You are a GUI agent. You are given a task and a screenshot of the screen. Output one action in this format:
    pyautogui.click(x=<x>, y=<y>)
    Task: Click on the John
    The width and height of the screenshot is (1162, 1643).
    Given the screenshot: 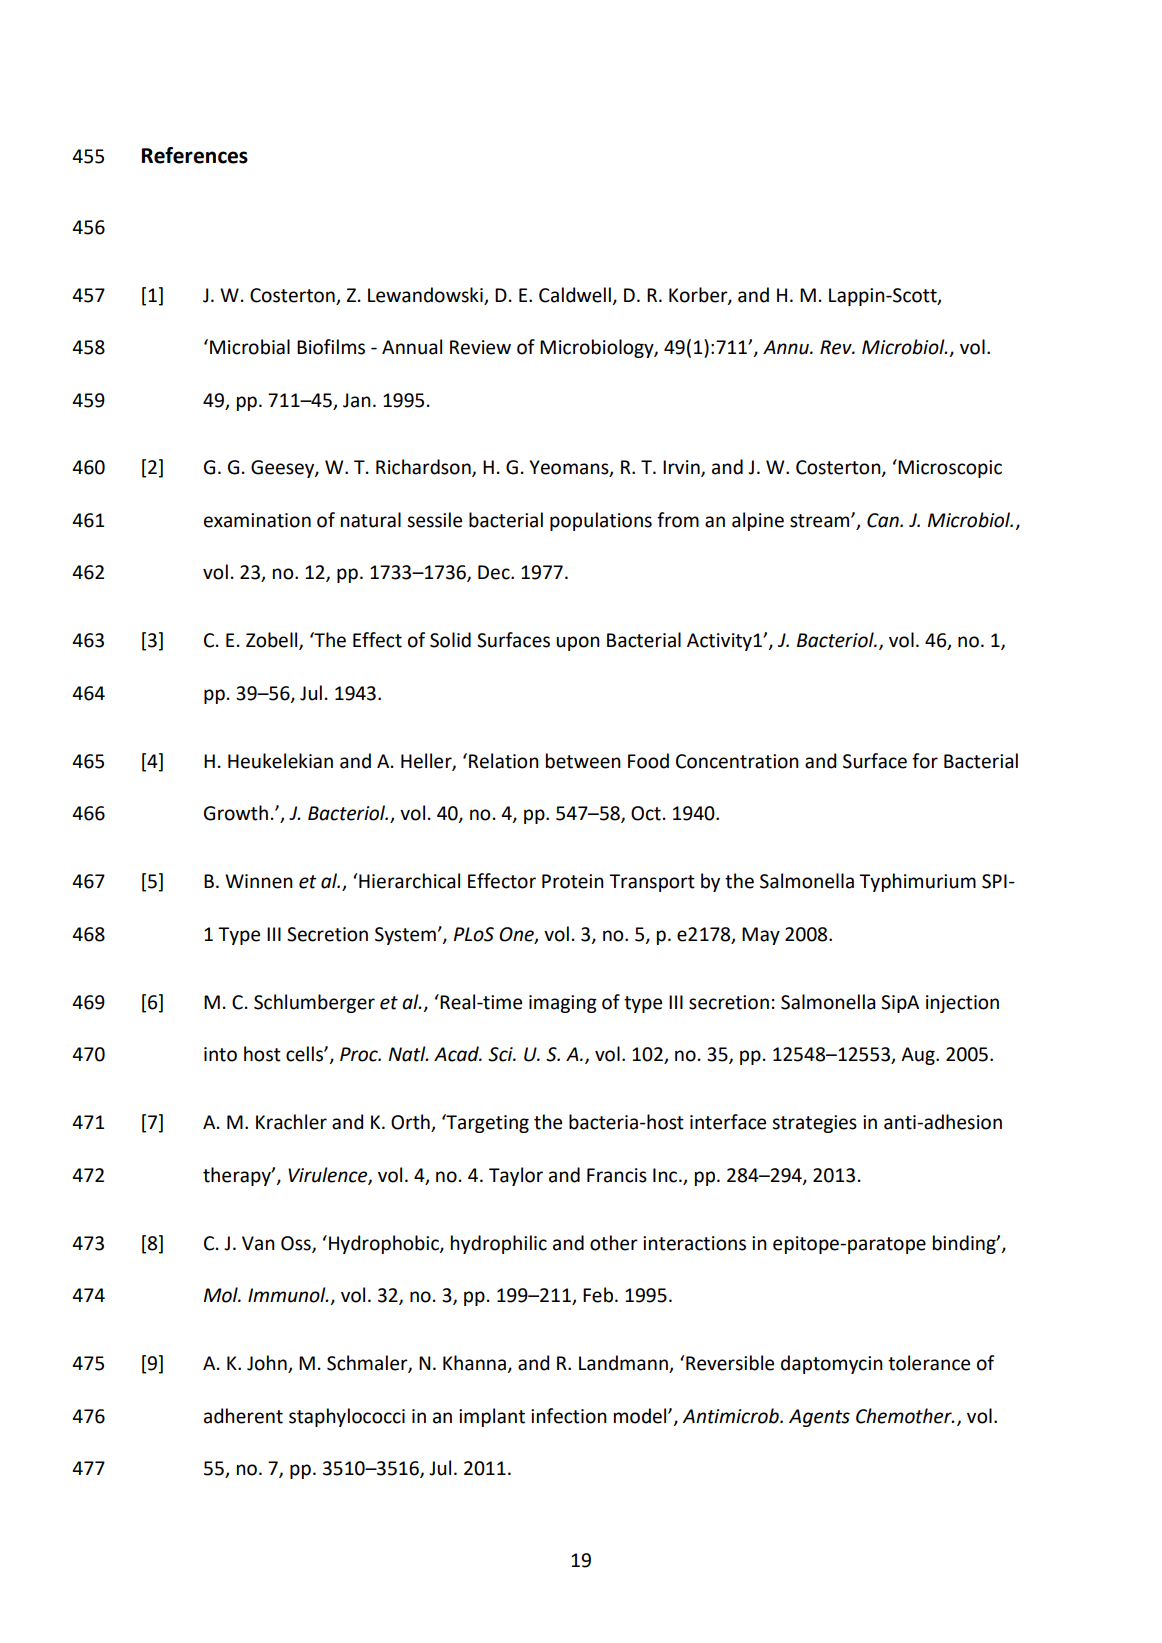 What is the action you would take?
    pyautogui.click(x=268, y=1364)
